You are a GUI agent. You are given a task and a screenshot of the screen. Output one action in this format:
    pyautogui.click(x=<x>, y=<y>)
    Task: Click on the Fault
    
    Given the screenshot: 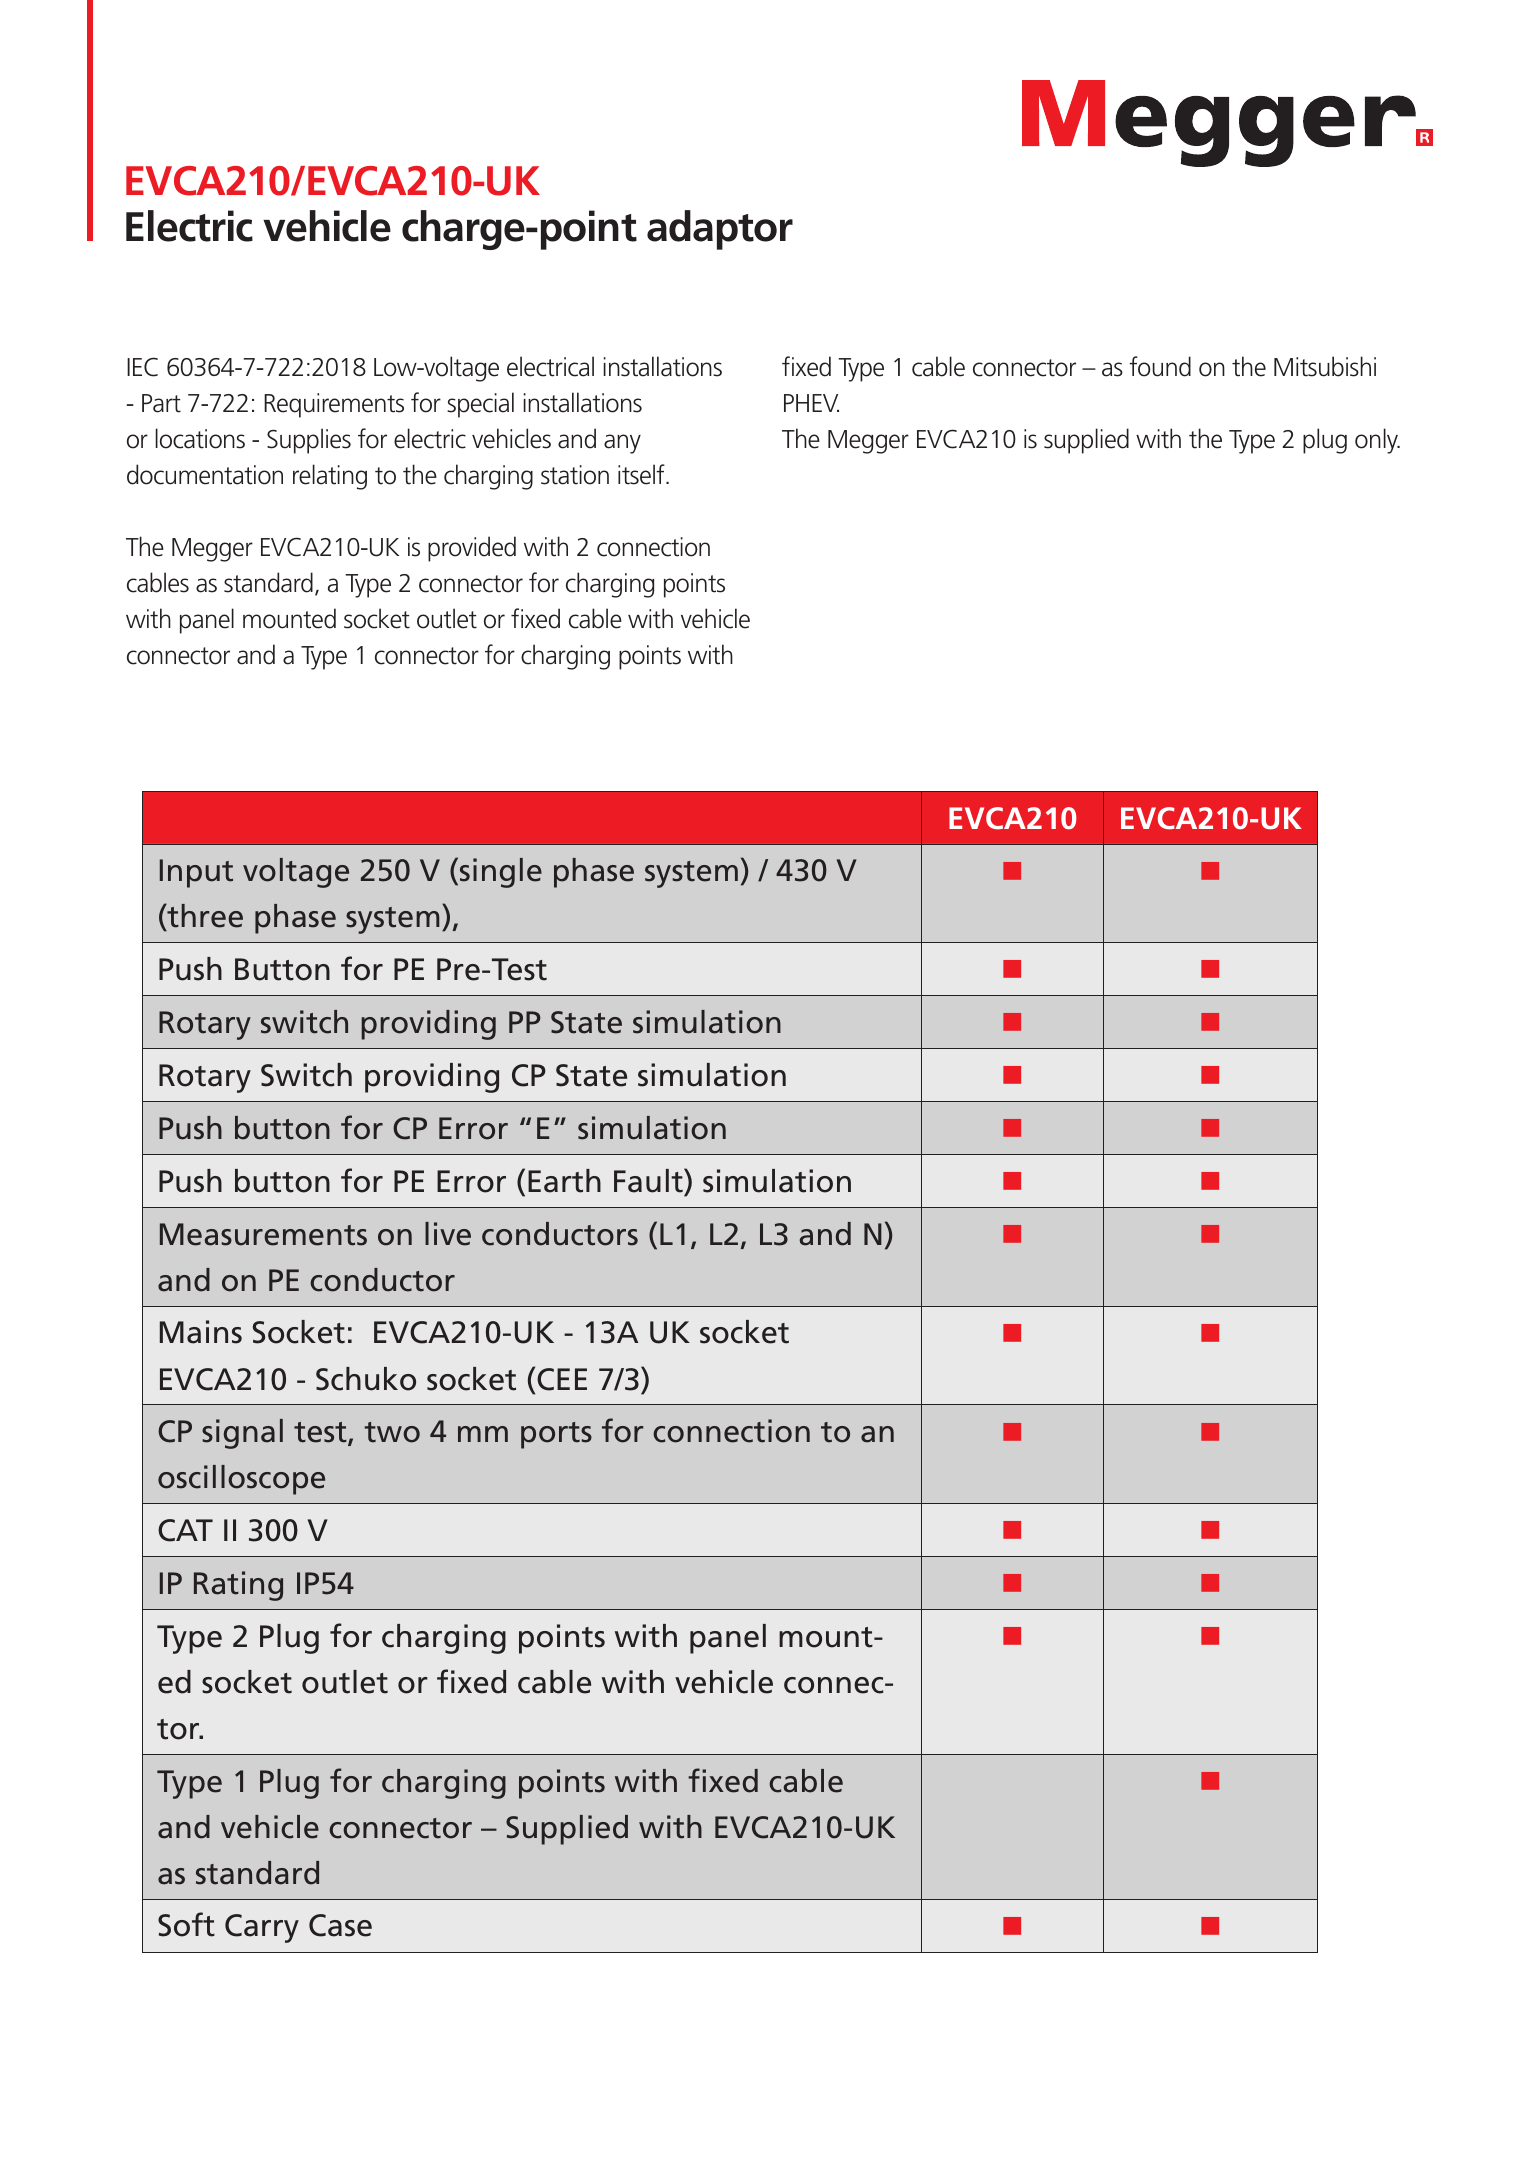 What is the action you would take?
    pyautogui.click(x=649, y=1180)
